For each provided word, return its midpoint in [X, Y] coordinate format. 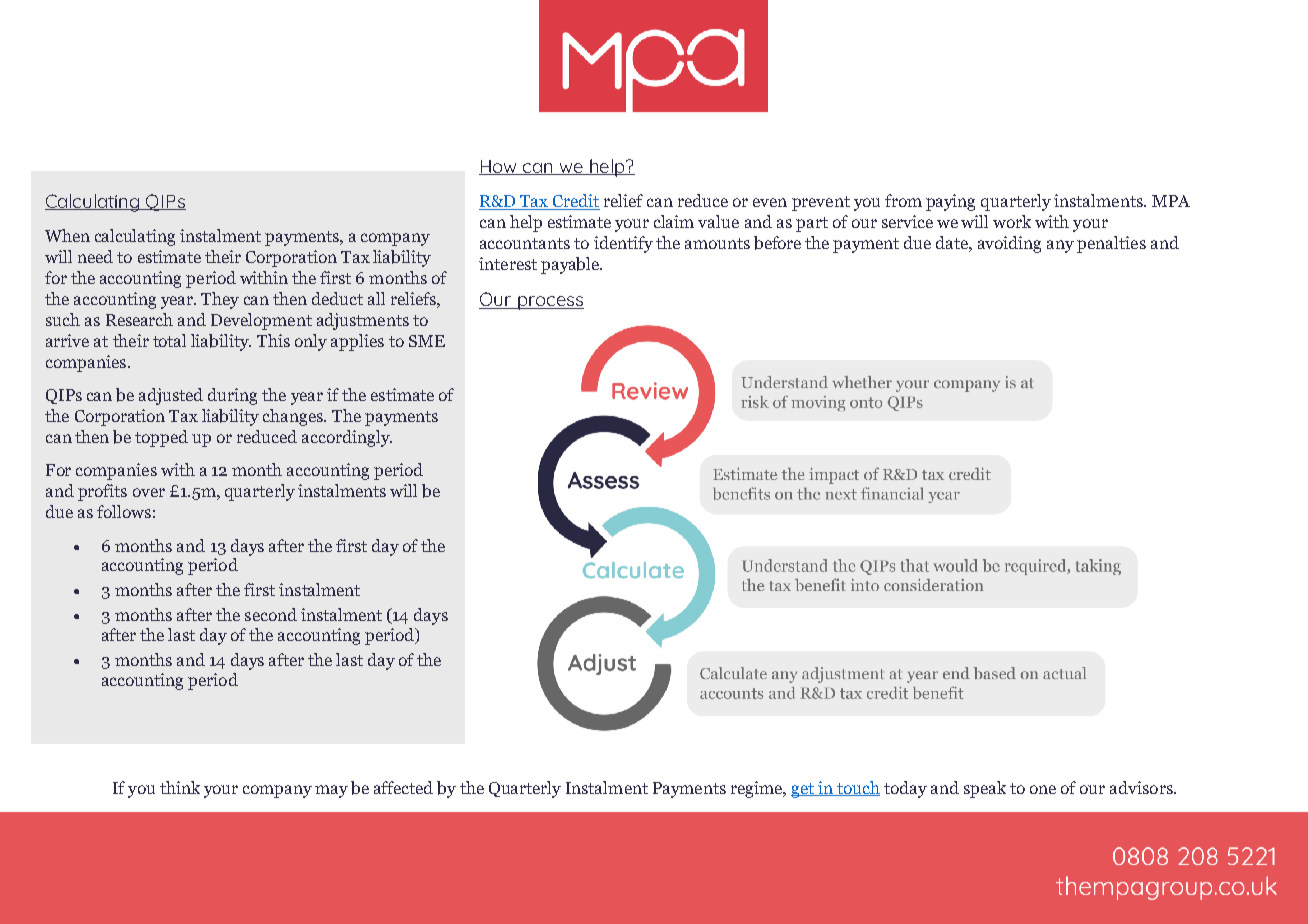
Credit [575, 202]
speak [985, 789]
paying [950, 202]
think [180, 787]
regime [758, 789]
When [67, 235]
